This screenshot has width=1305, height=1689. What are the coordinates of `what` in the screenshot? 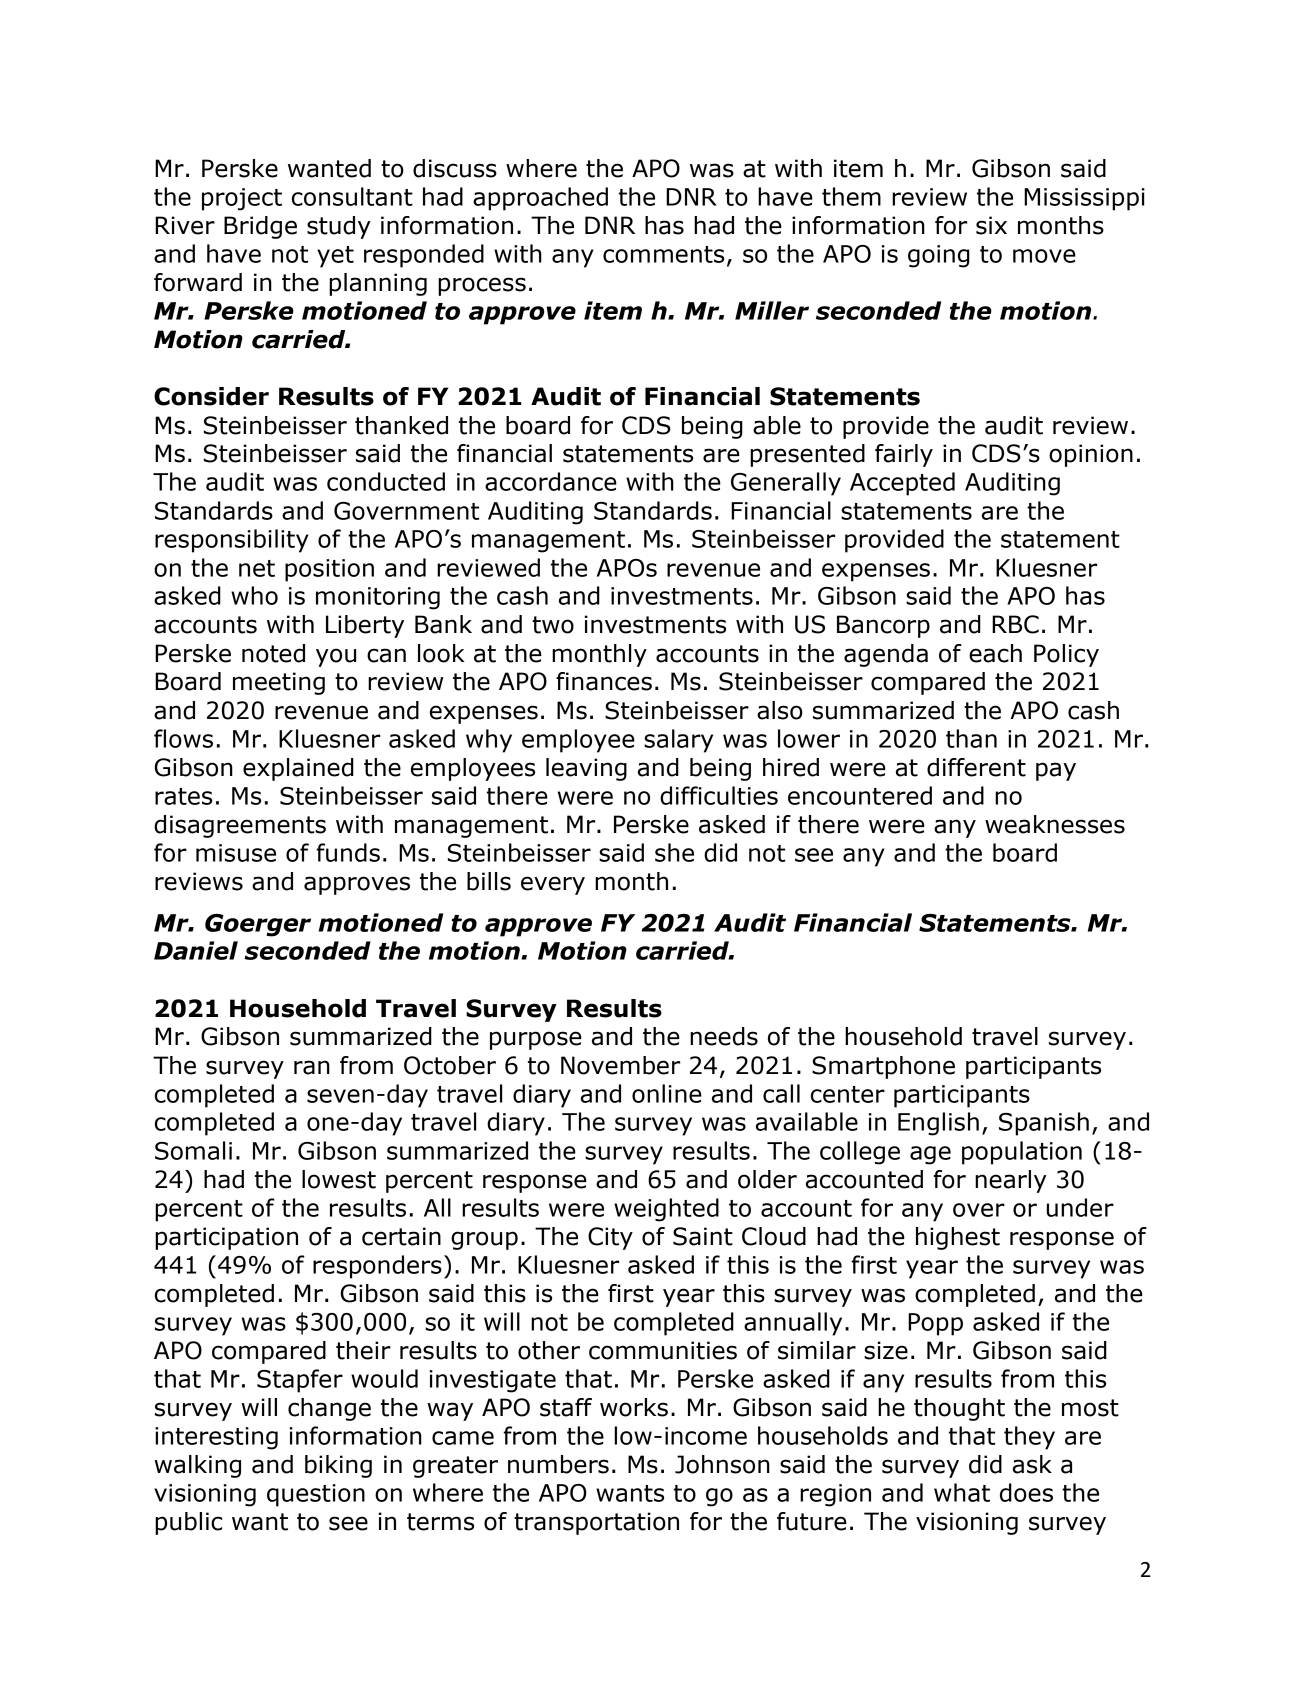 It's located at (962, 1492).
